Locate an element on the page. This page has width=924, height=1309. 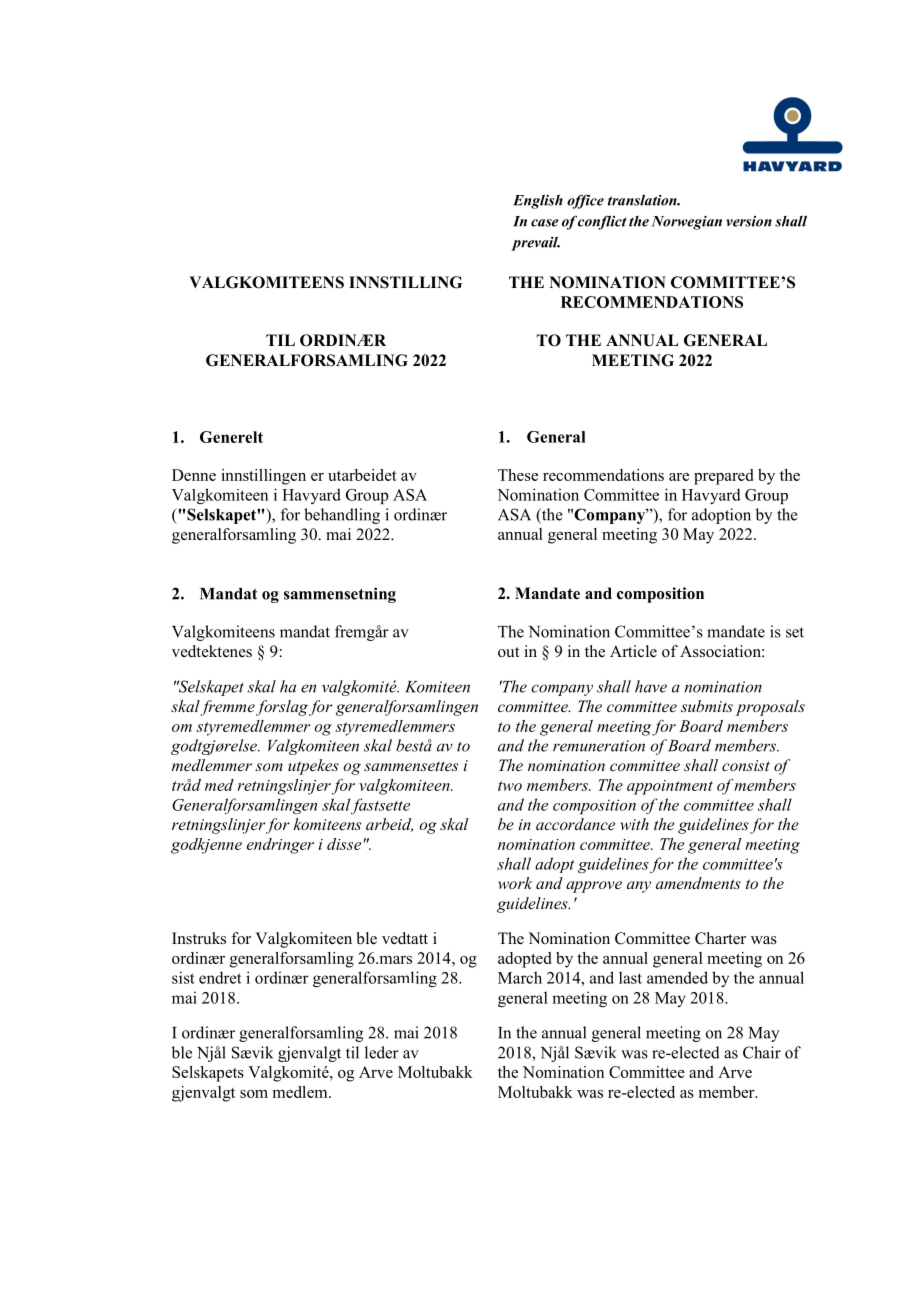
out is located at coordinates (508, 652).
